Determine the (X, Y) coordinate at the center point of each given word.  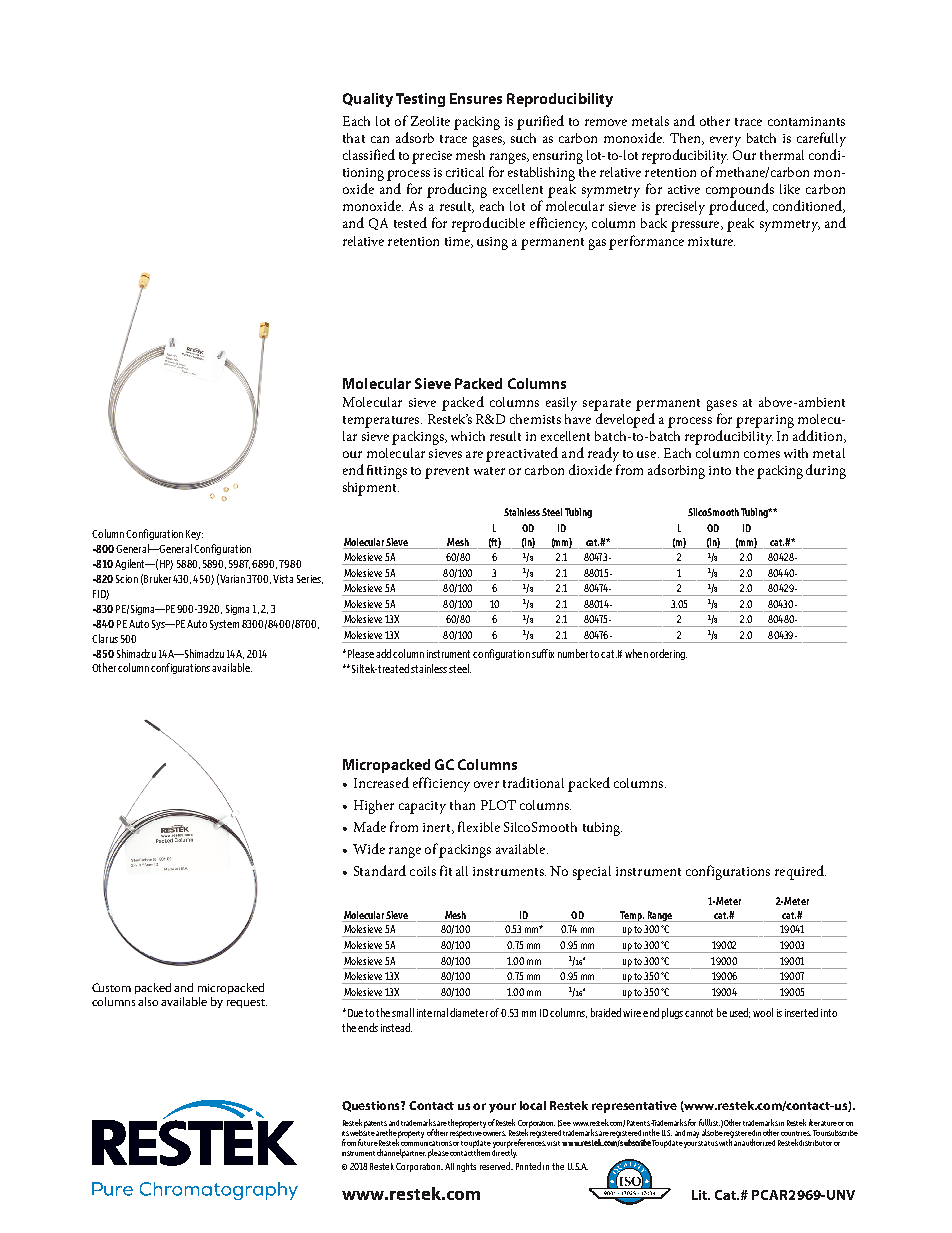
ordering (668, 654)
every (725, 141)
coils (423, 871)
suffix (543, 653)
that (354, 138)
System (224, 625)
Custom (111, 987)
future (368, 1142)
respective (466, 1132)
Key (194, 535)
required (800, 872)
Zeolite (430, 121)
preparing (765, 421)
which (468, 436)
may (693, 1134)
